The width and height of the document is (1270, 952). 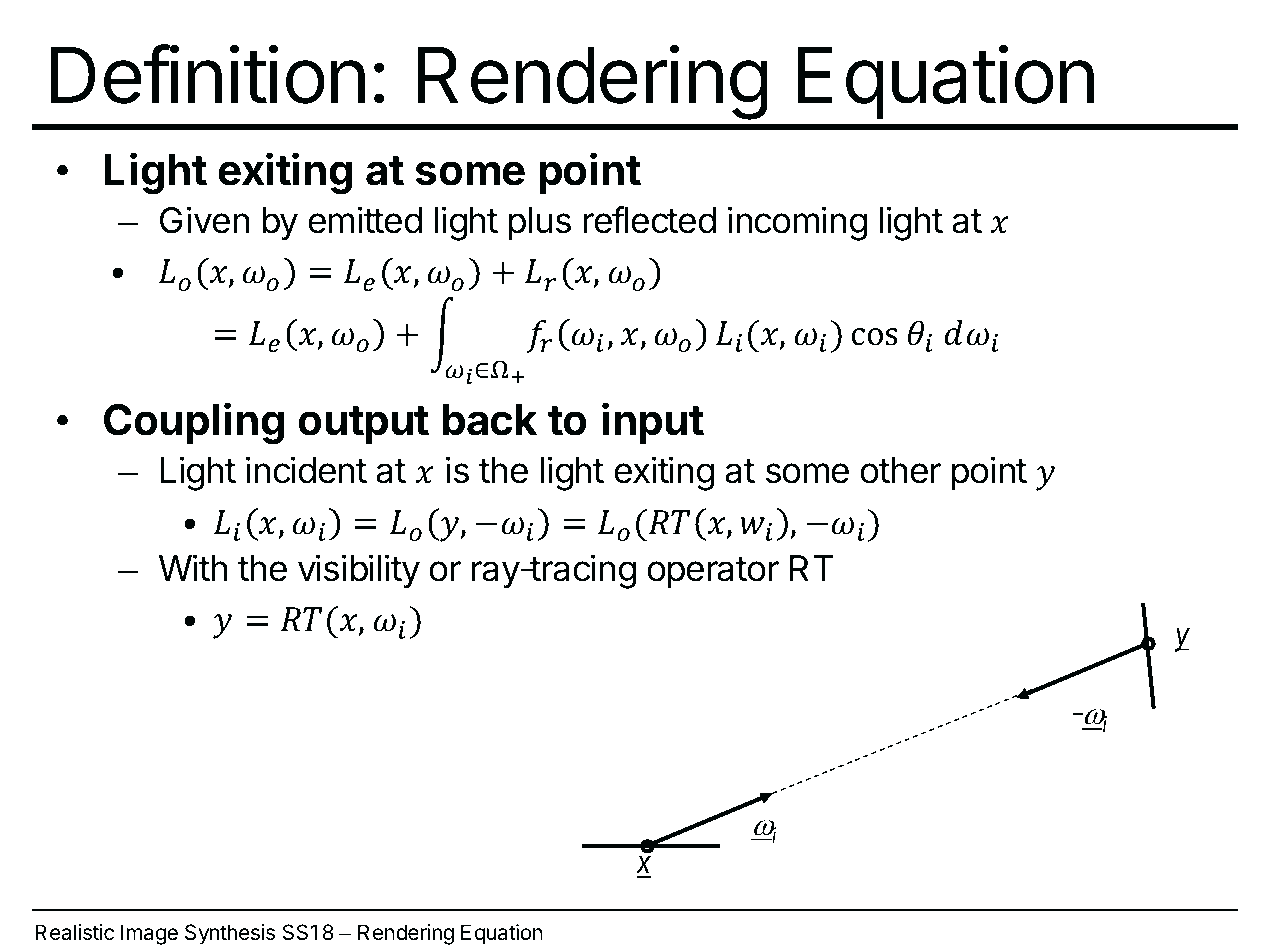 I want to click on Synthesis, so click(x=230, y=934).
